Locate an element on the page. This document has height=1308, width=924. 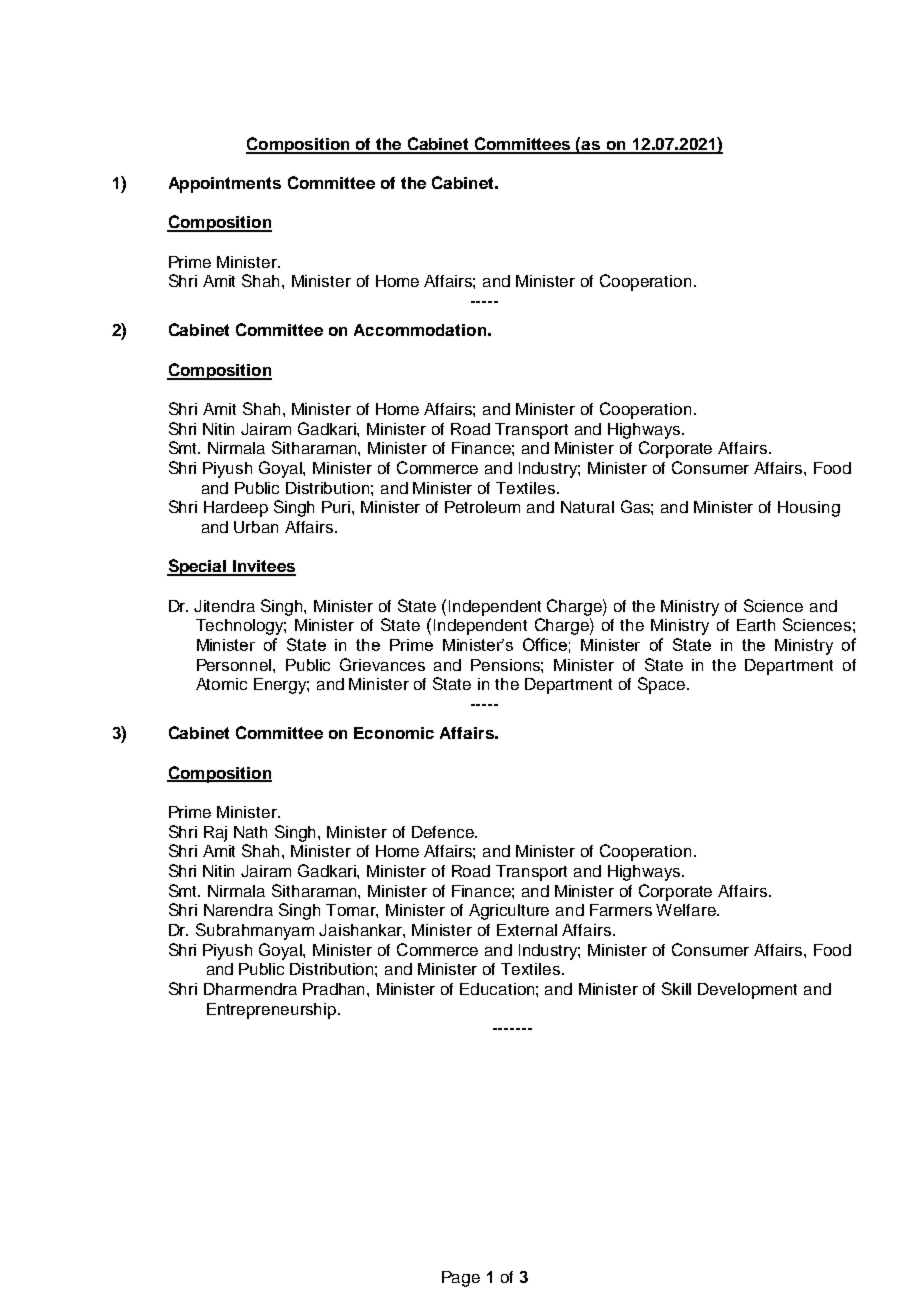
Appointments is located at coordinates (225, 185).
